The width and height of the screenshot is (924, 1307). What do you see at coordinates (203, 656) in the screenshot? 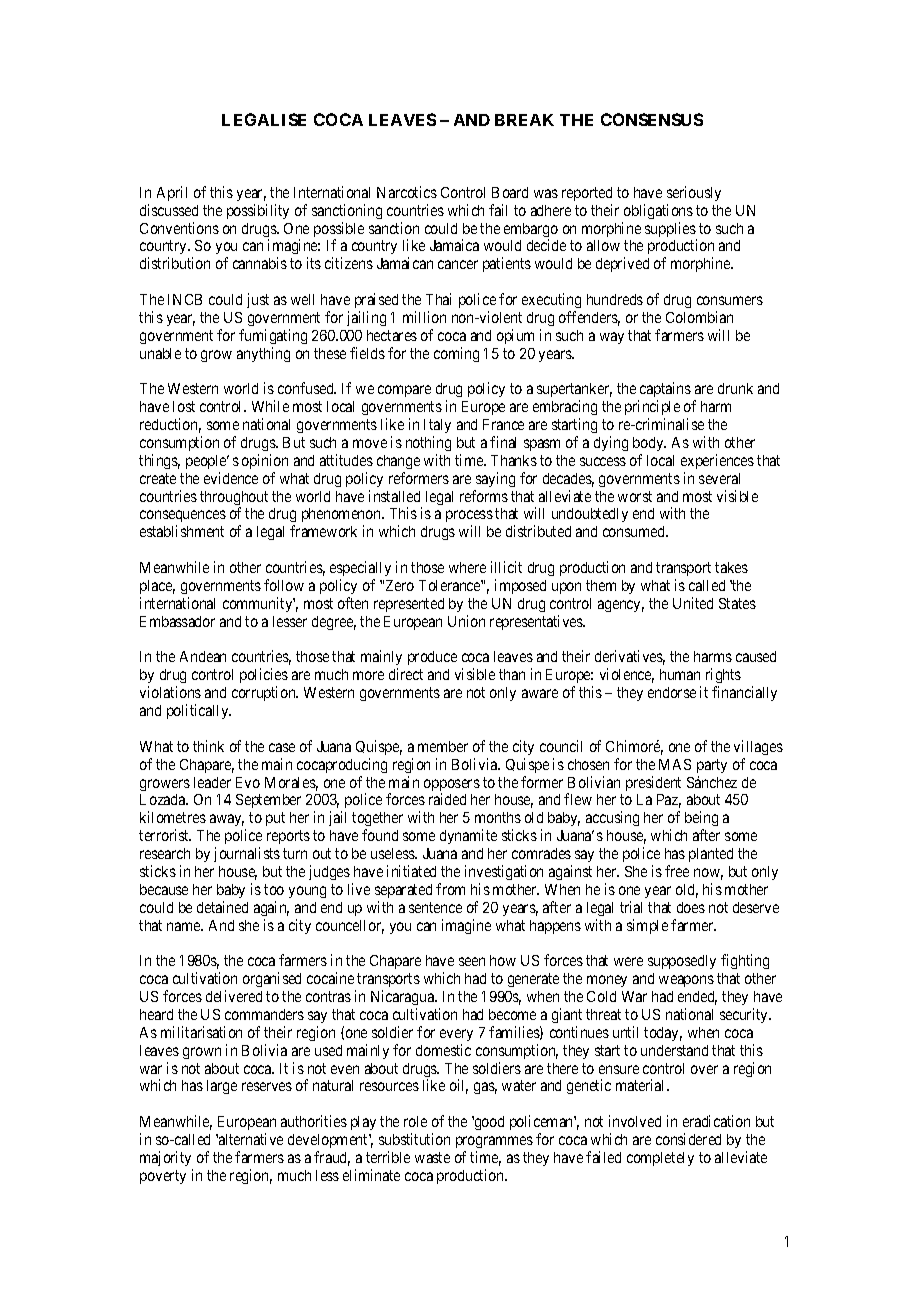
I see `Andean` at bounding box center [203, 656].
